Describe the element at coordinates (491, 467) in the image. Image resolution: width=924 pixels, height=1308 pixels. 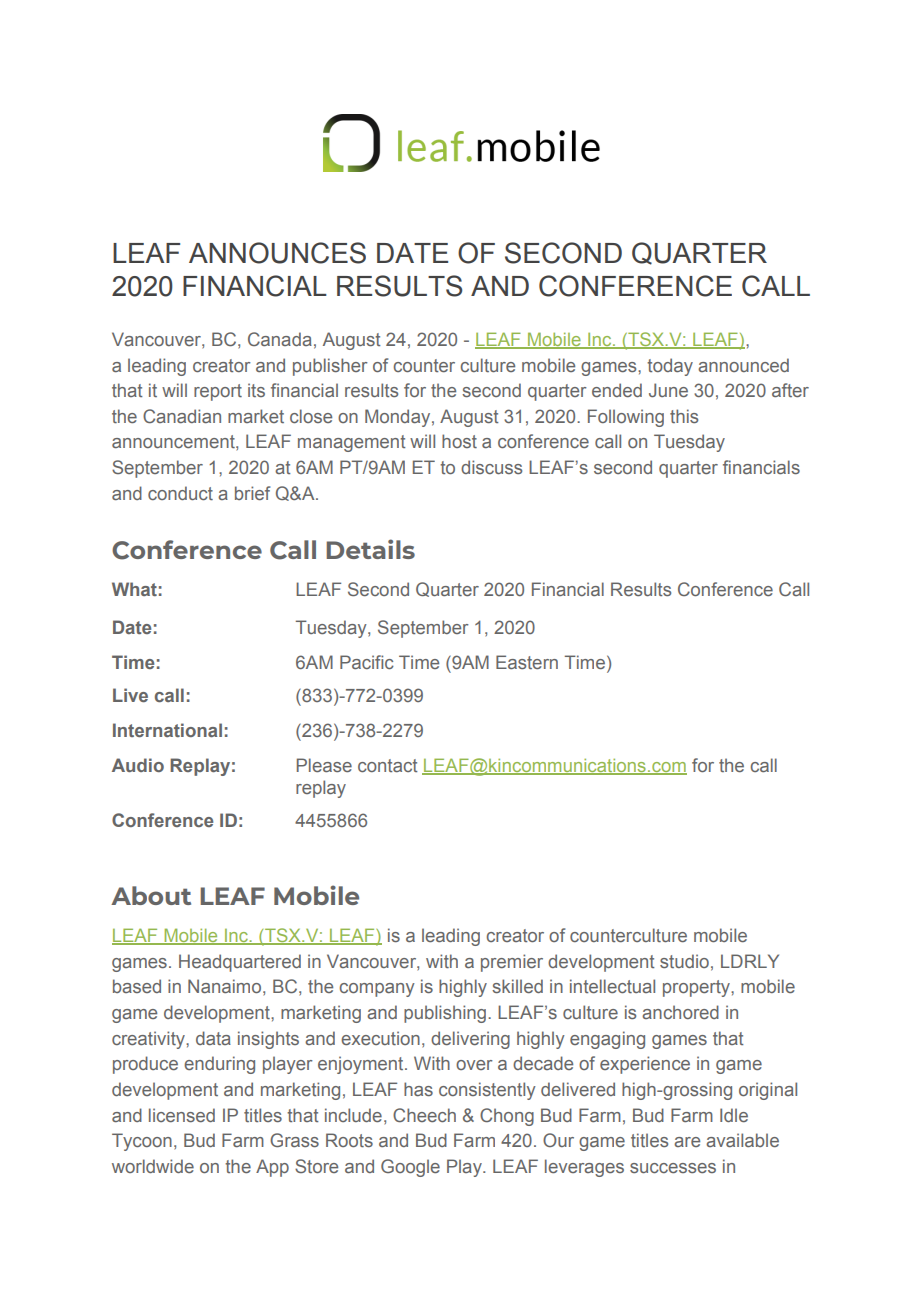
I see `discuss` at that location.
